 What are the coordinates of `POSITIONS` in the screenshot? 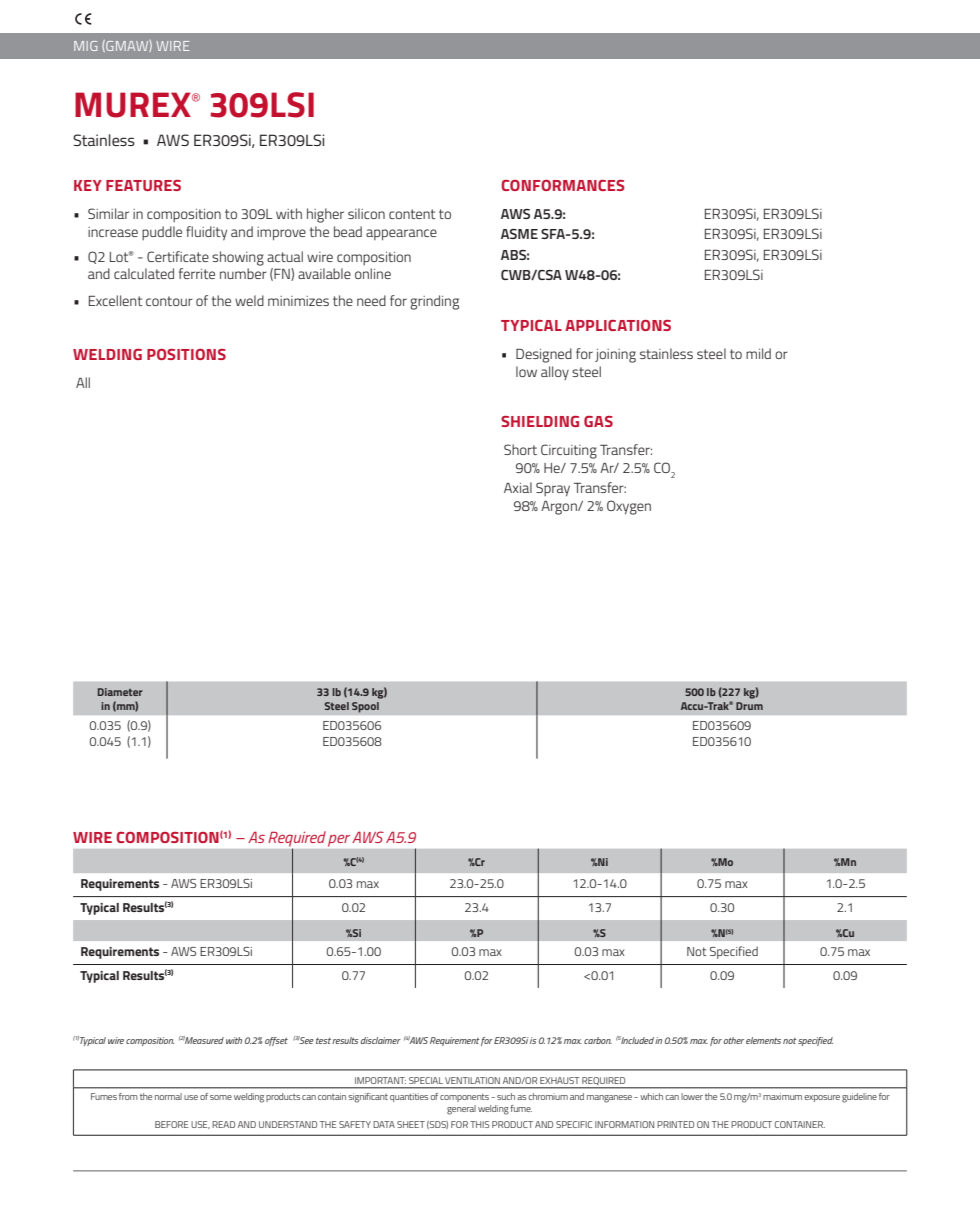 It's located at (186, 354).
